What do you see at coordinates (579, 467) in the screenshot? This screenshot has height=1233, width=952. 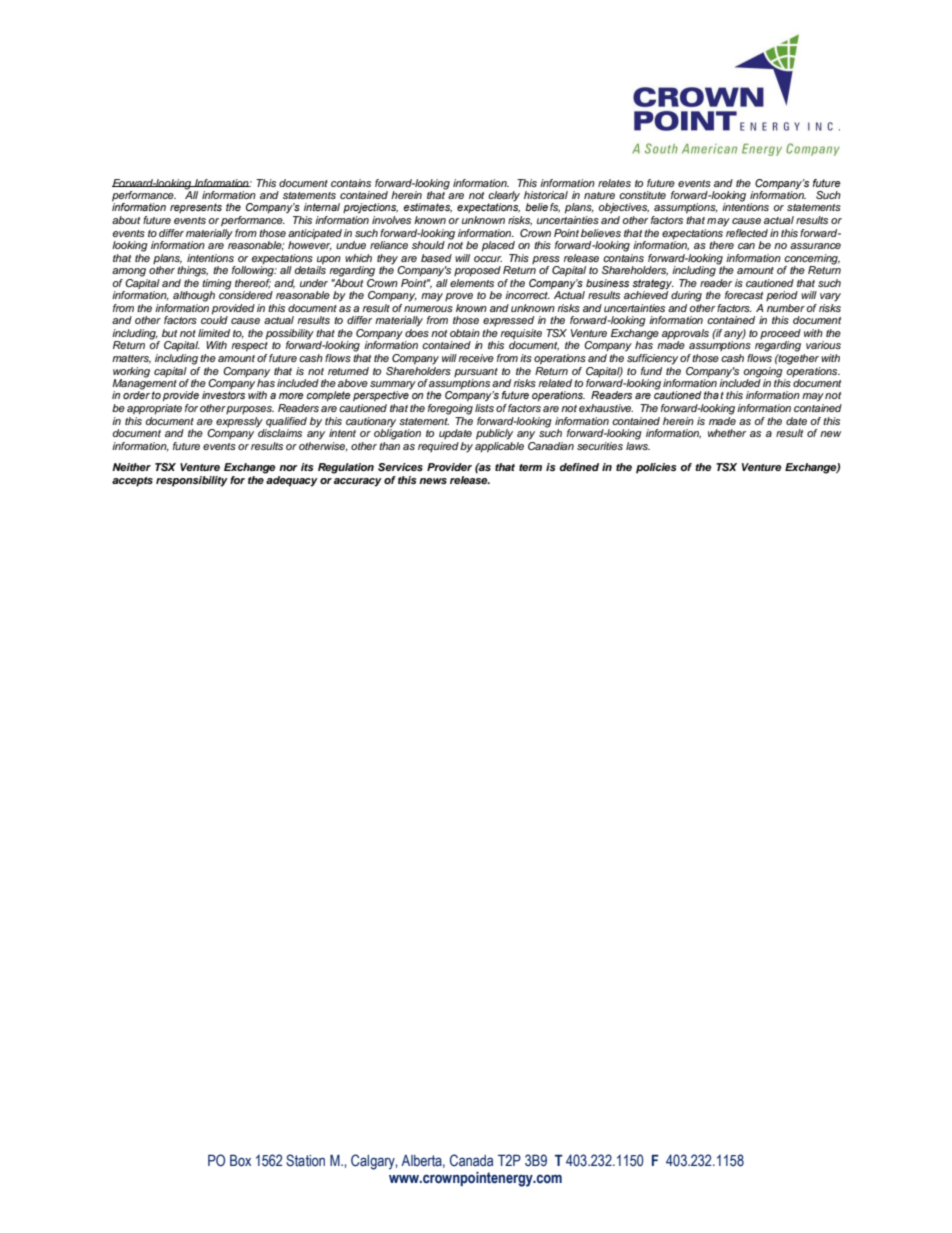 I see `defined` at bounding box center [579, 467].
